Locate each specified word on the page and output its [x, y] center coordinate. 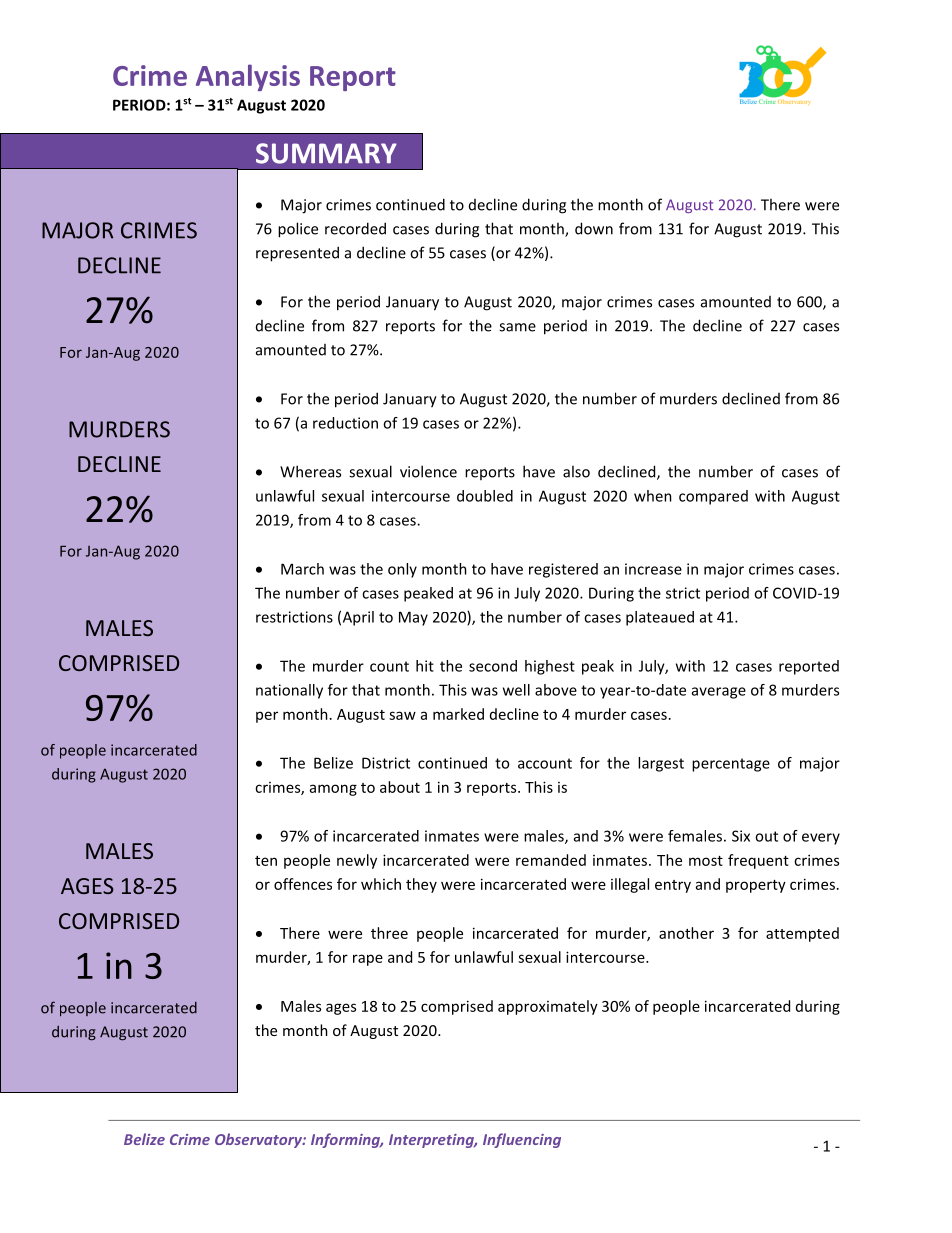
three [389, 933]
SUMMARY [326, 153]
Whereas [310, 471]
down [594, 228]
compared [713, 497]
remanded [551, 860]
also [576, 471]
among [333, 790]
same [517, 327]
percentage [731, 765]
